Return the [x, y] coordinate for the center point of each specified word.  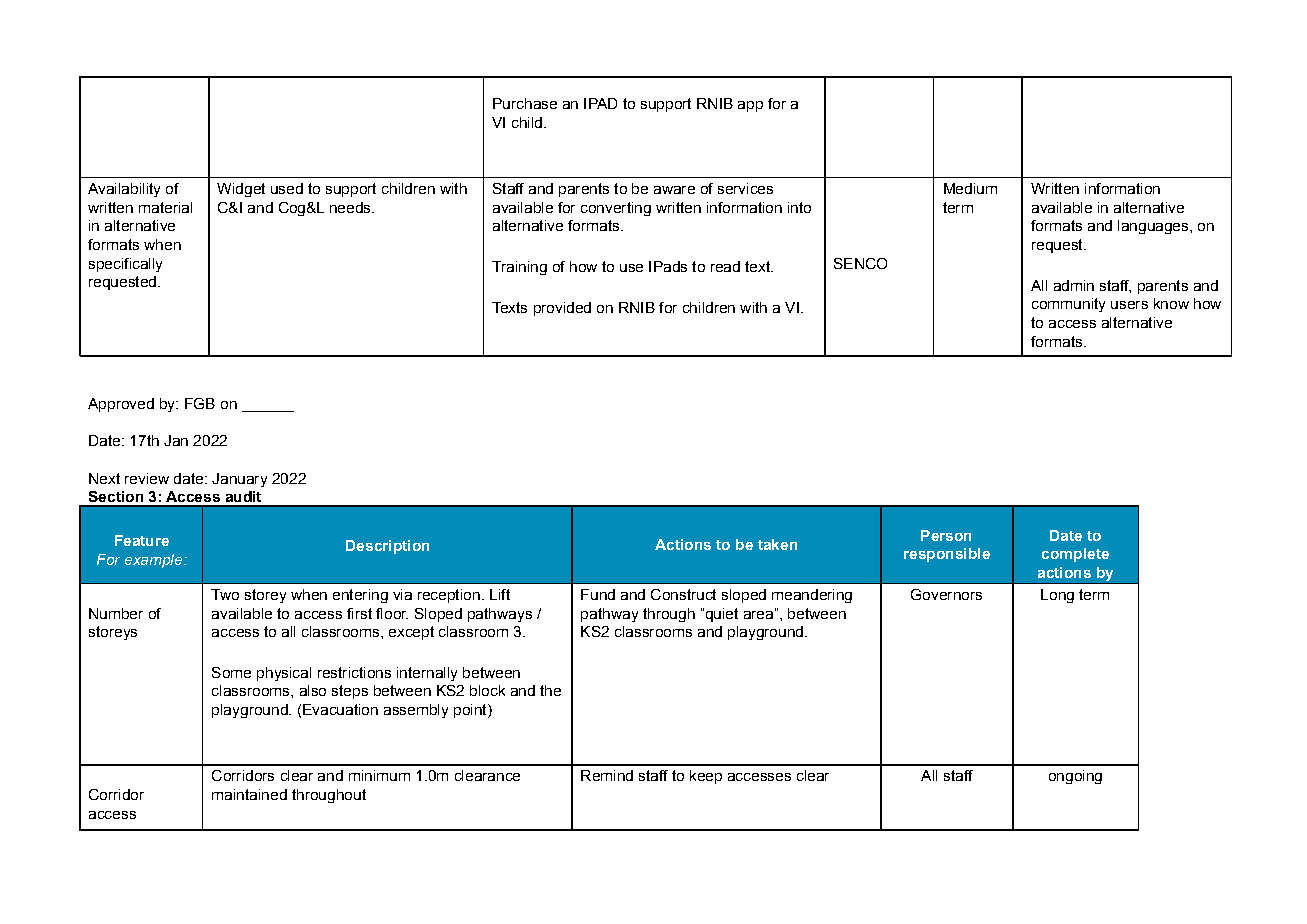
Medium [970, 188]
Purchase [525, 103]
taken [777, 544]
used [287, 188]
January [239, 480]
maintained [249, 794]
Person [946, 535]
